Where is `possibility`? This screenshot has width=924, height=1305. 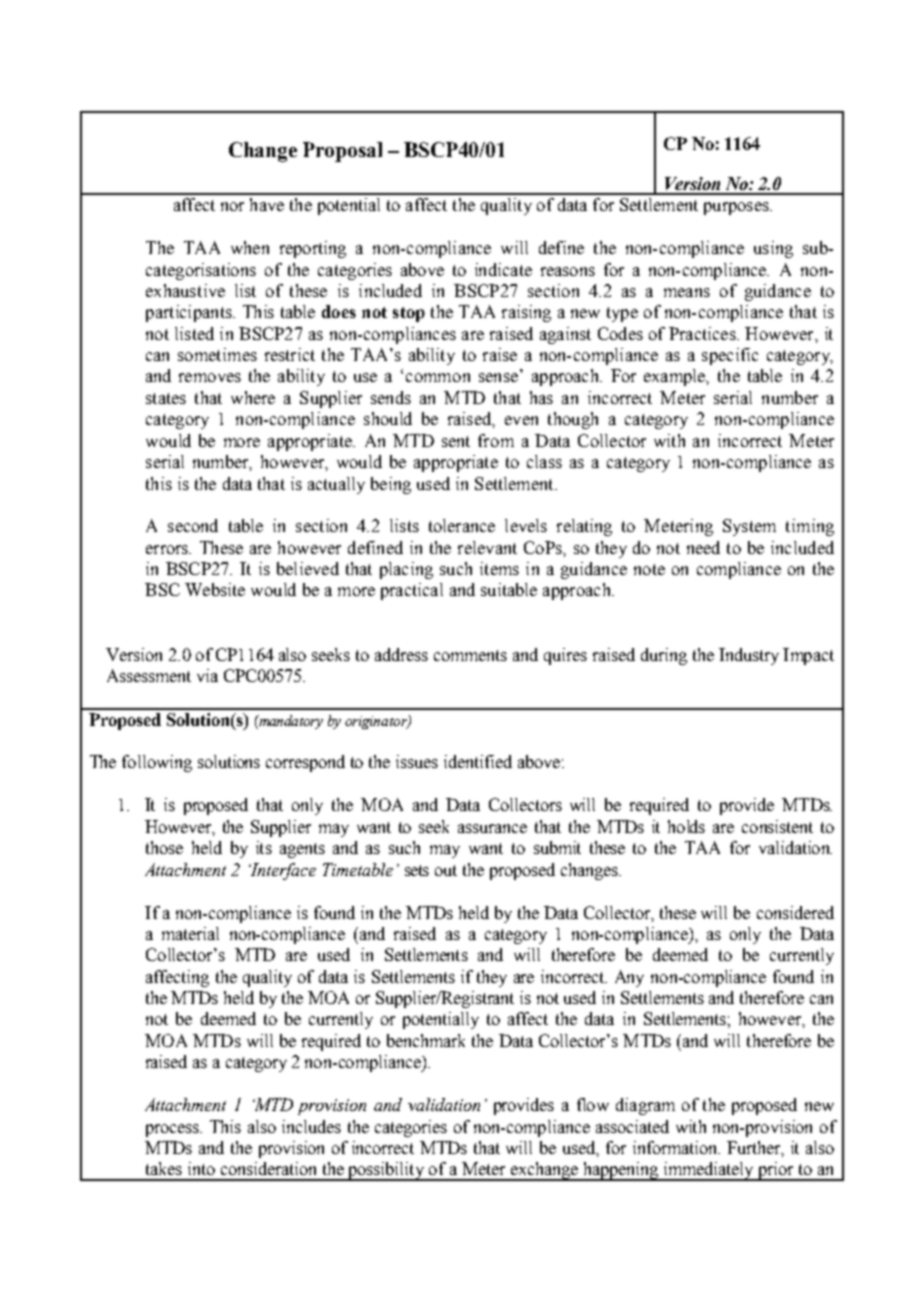 possibility is located at coordinates (386, 1171).
